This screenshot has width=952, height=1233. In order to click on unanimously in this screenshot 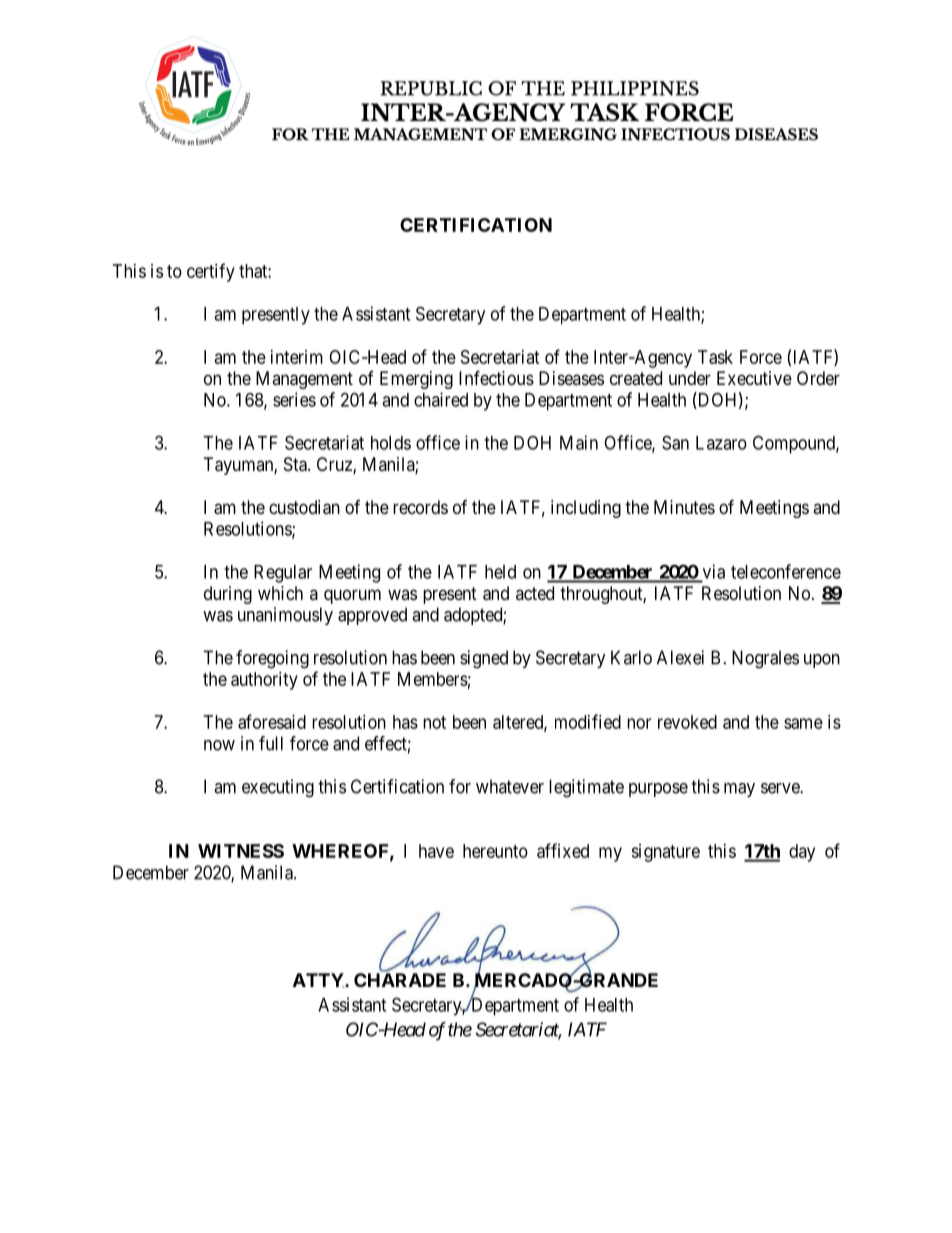, I will do `click(285, 616)`.
